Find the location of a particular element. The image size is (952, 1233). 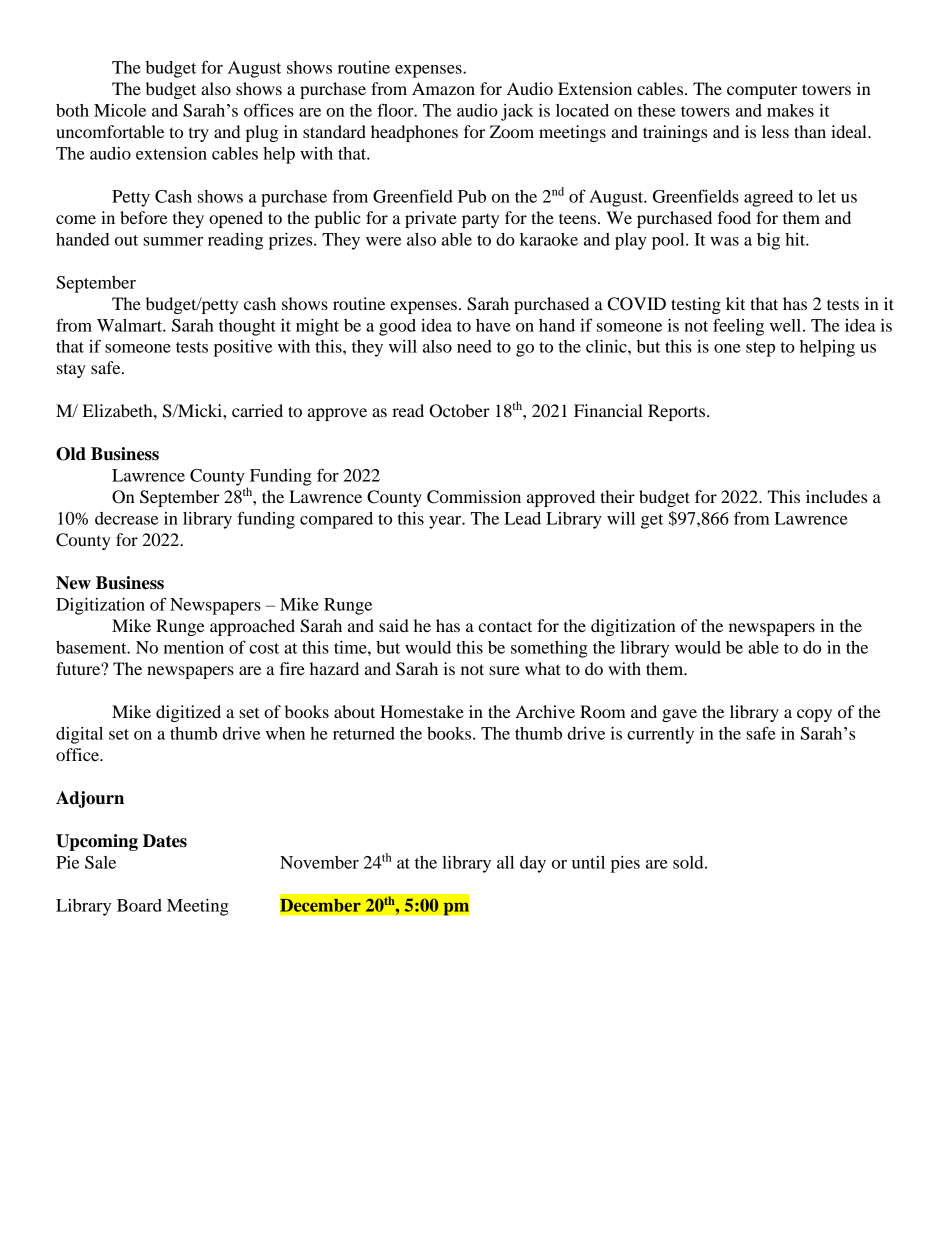

were is located at coordinates (383, 241).
